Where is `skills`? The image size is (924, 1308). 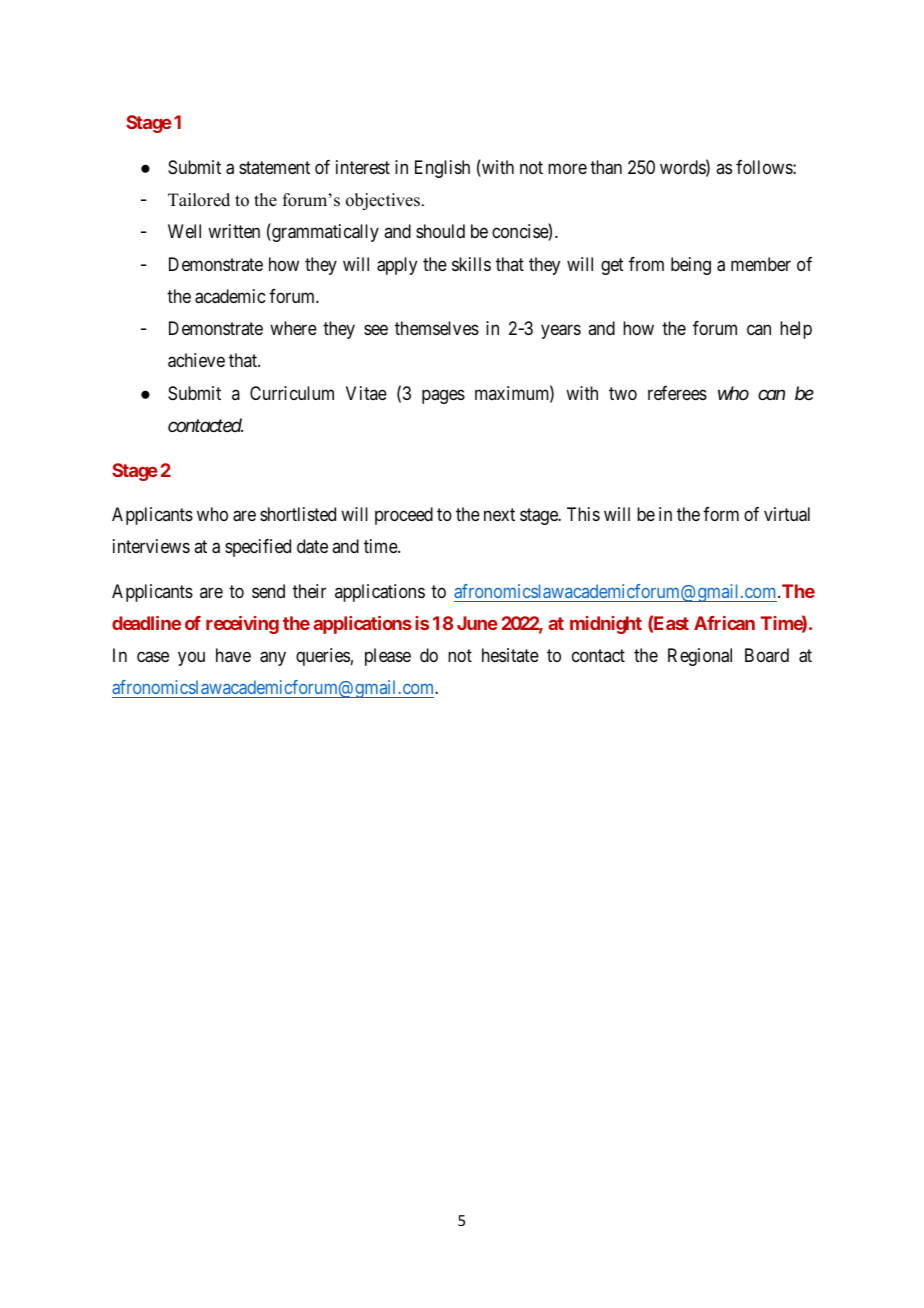
skills is located at coordinates (471, 264).
